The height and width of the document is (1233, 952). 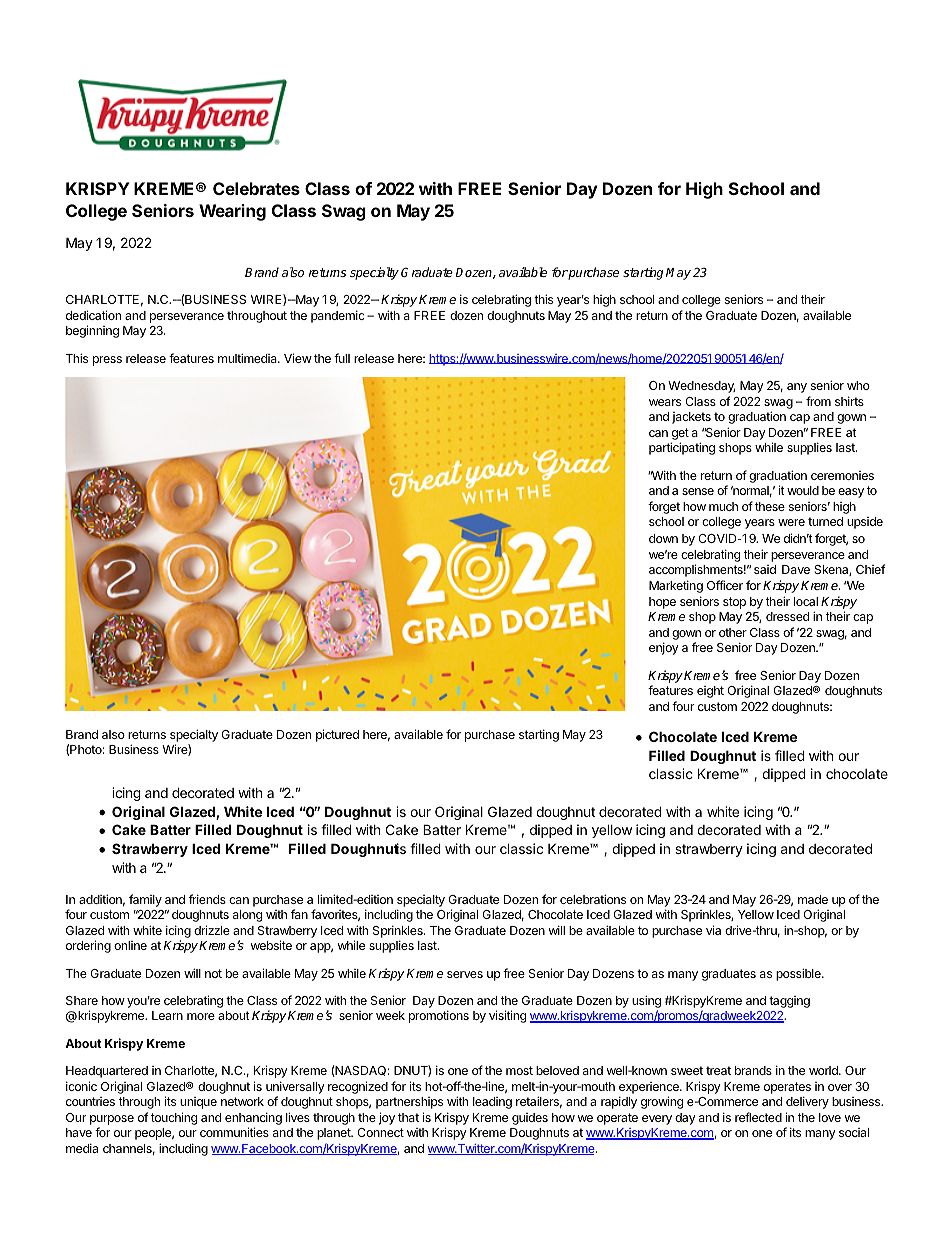 I want to click on enjoy, so click(x=664, y=648).
